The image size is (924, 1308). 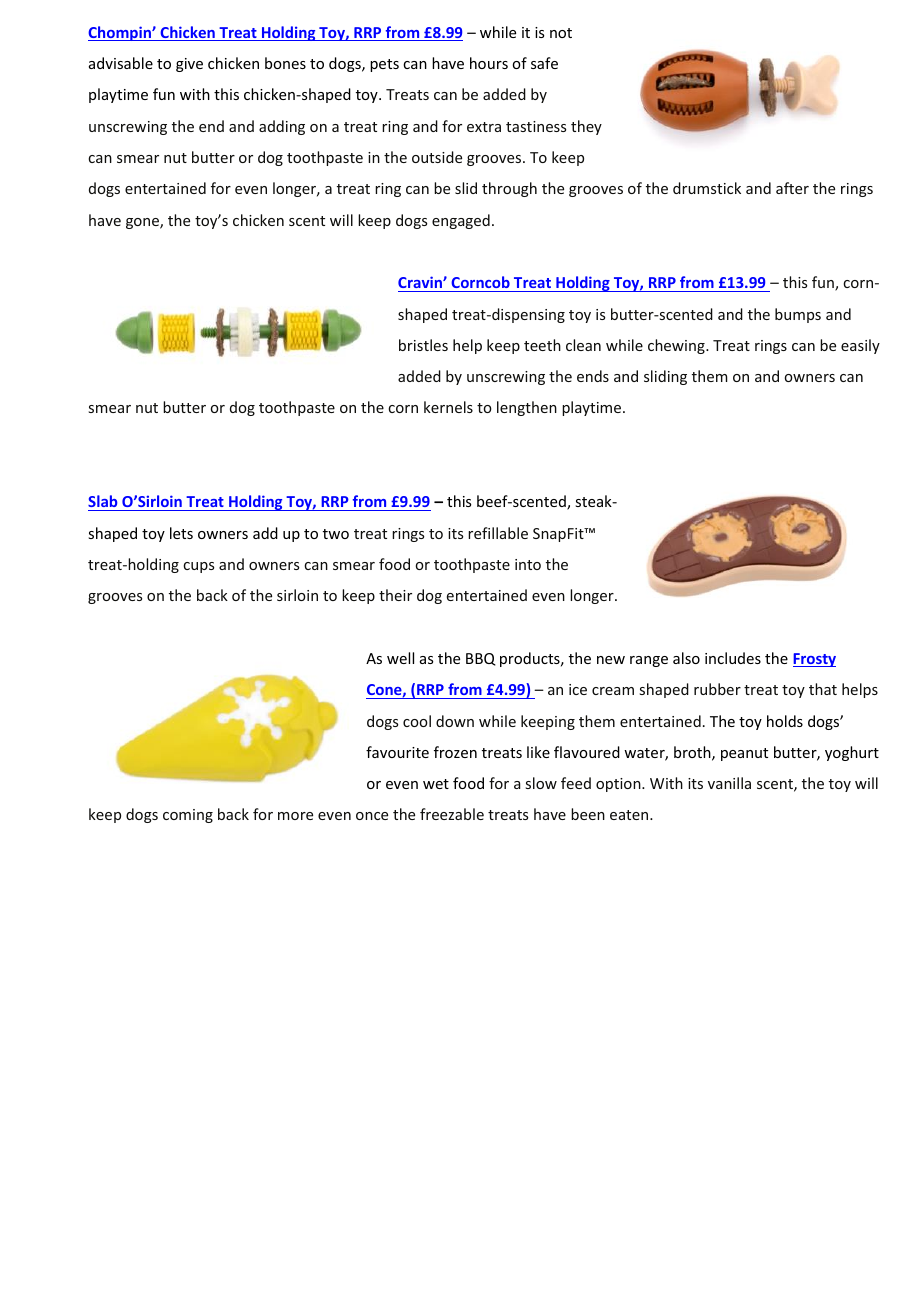 I want to click on refillable, so click(x=498, y=533).
